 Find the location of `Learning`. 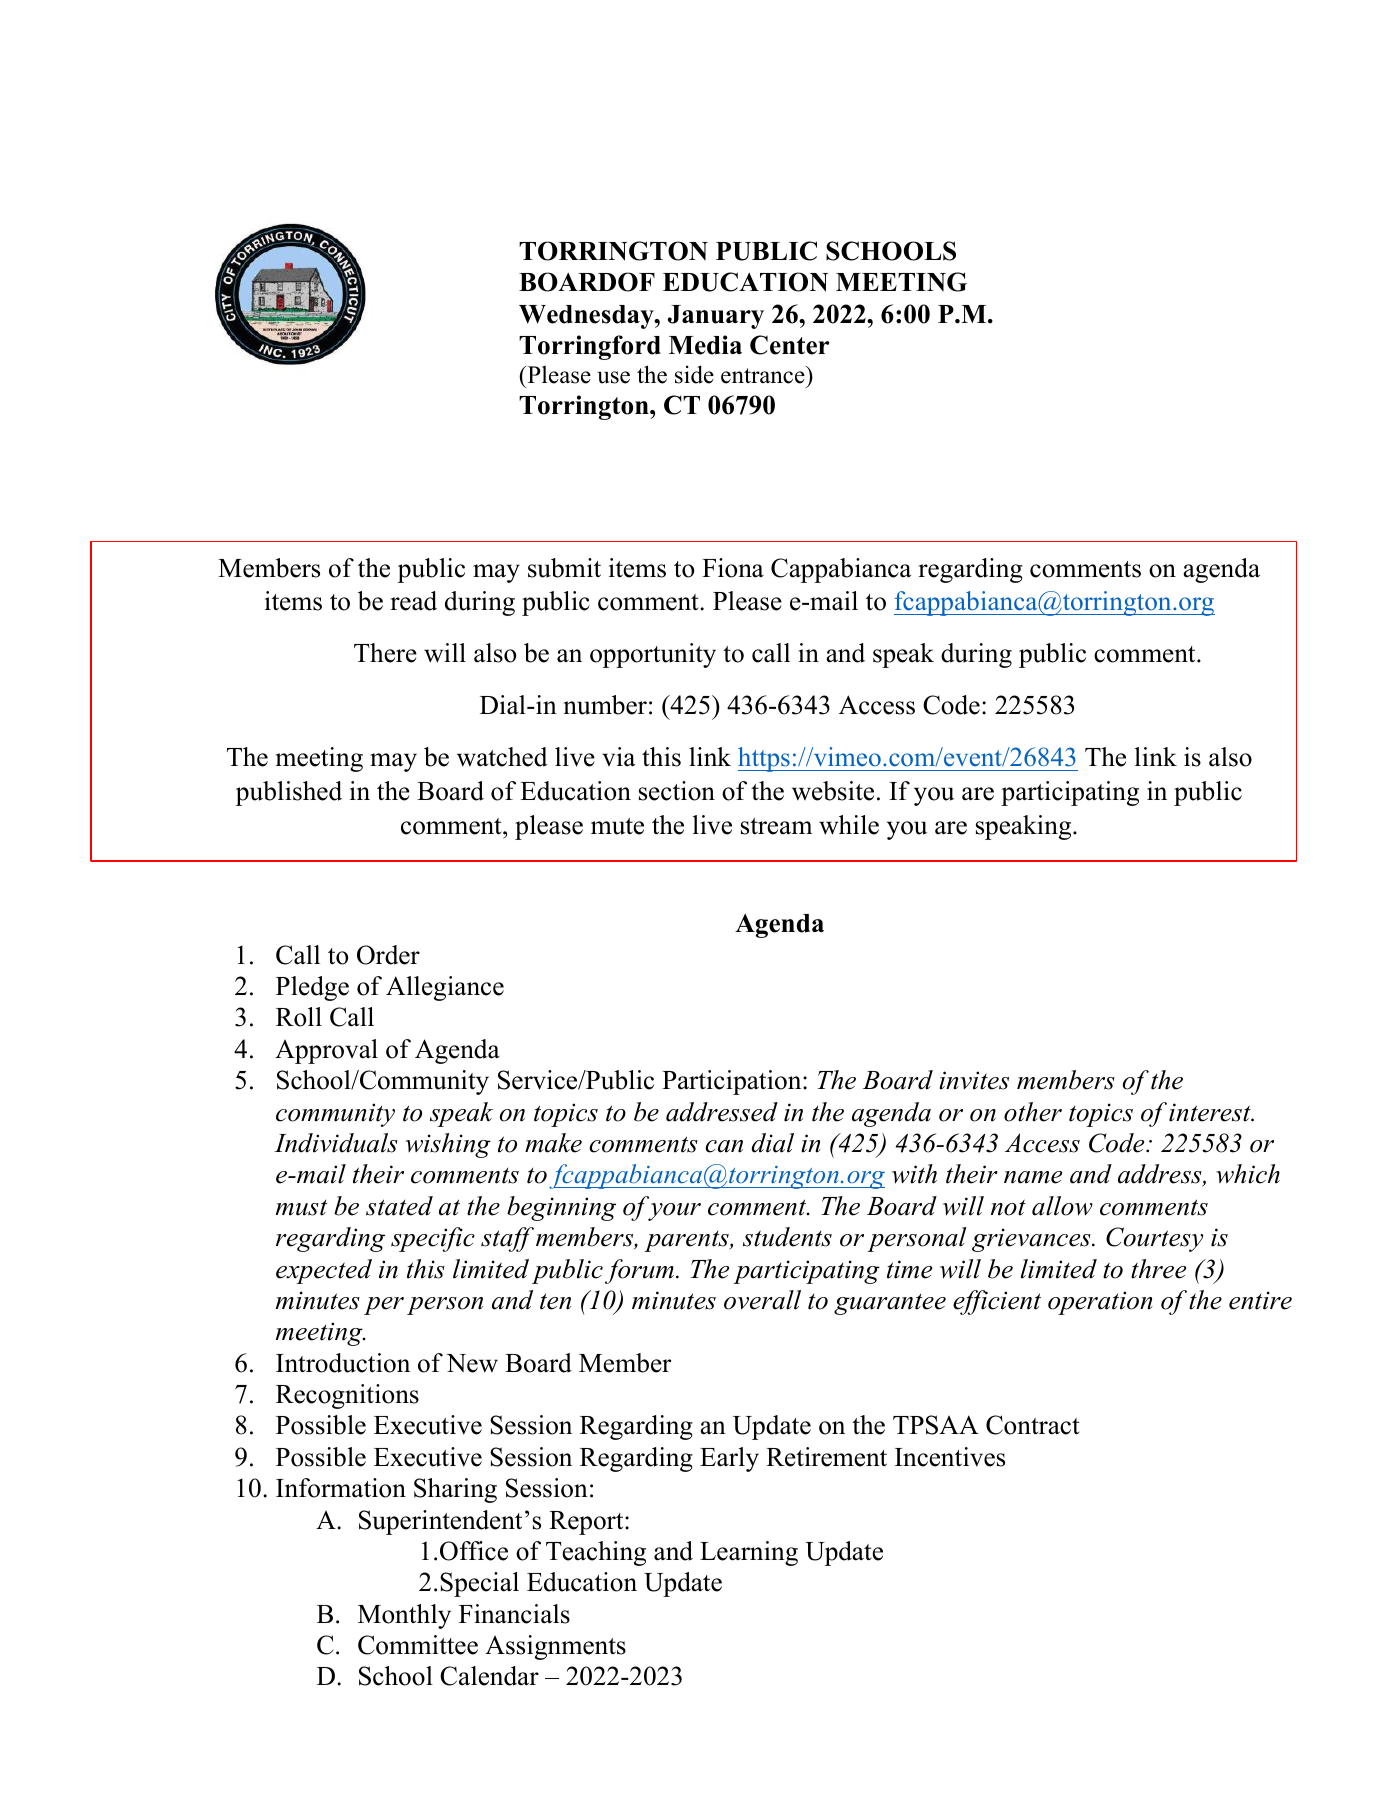

Learning is located at coordinates (749, 1553).
